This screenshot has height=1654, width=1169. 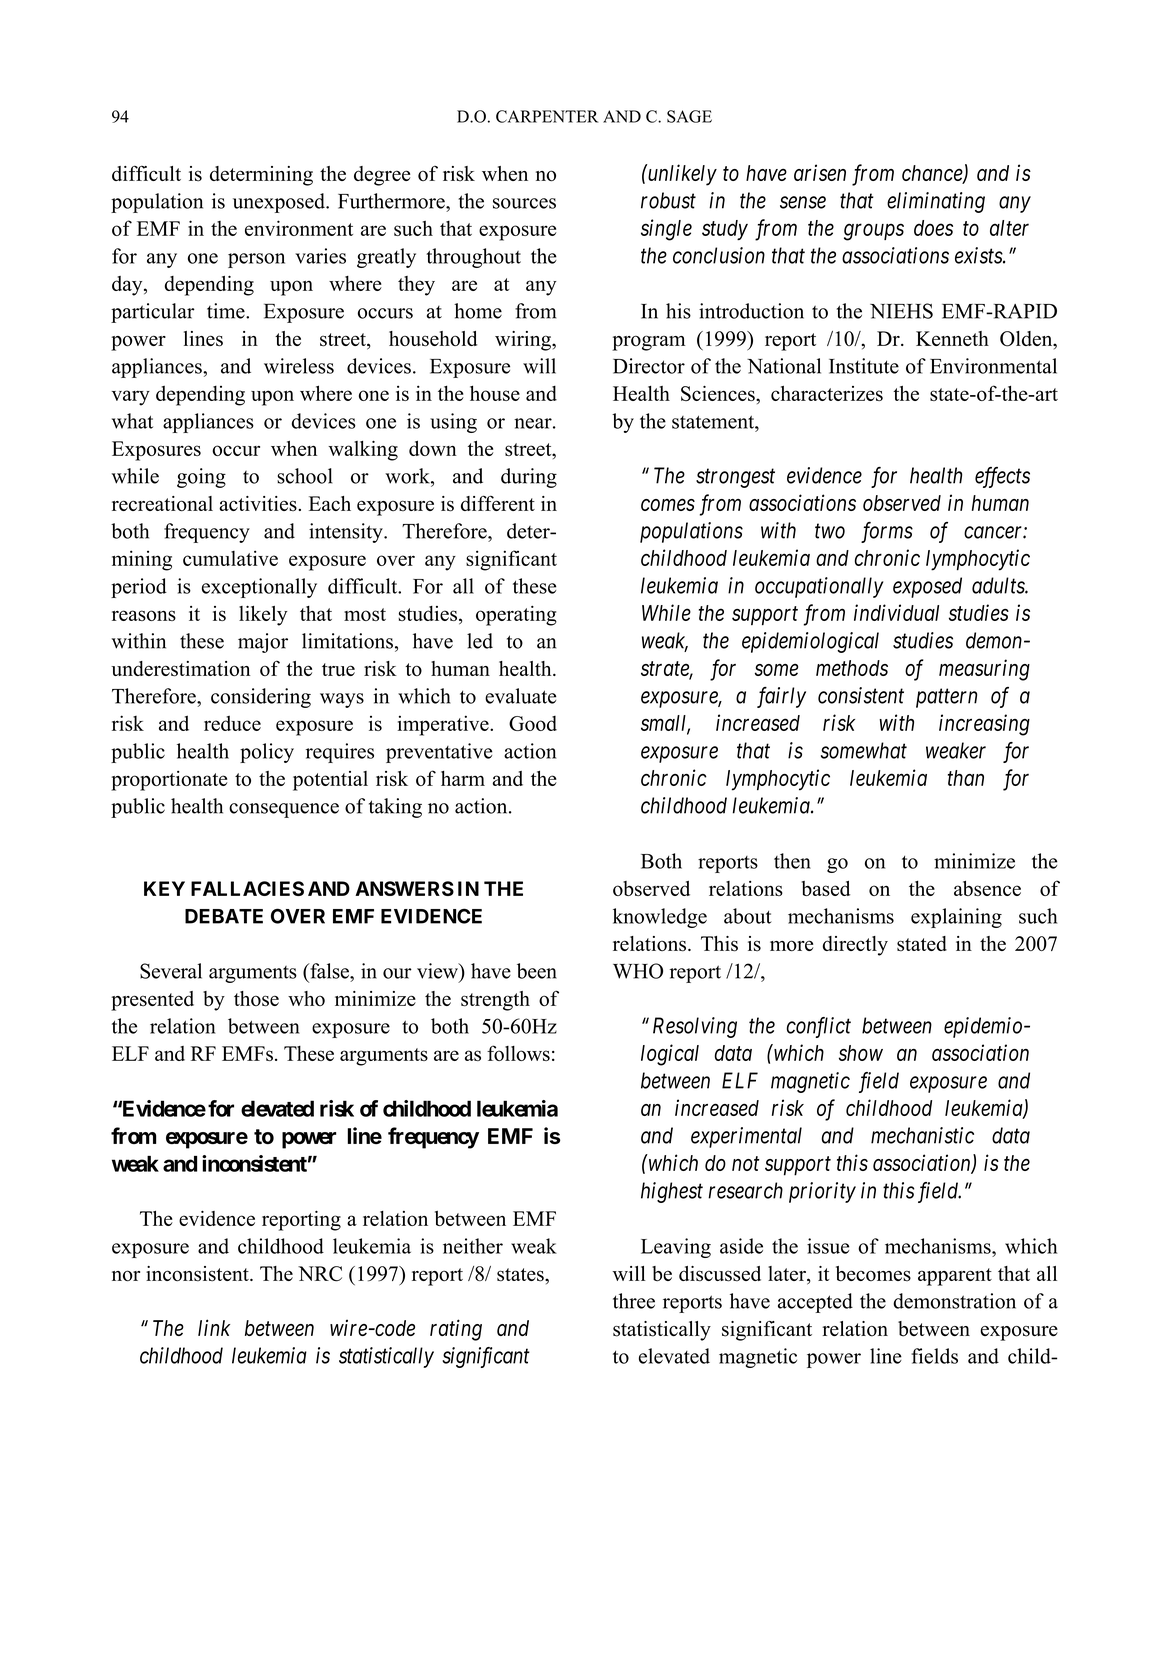 What do you see at coordinates (547, 116) in the screenshot?
I see `CARPENTER` at bounding box center [547, 116].
